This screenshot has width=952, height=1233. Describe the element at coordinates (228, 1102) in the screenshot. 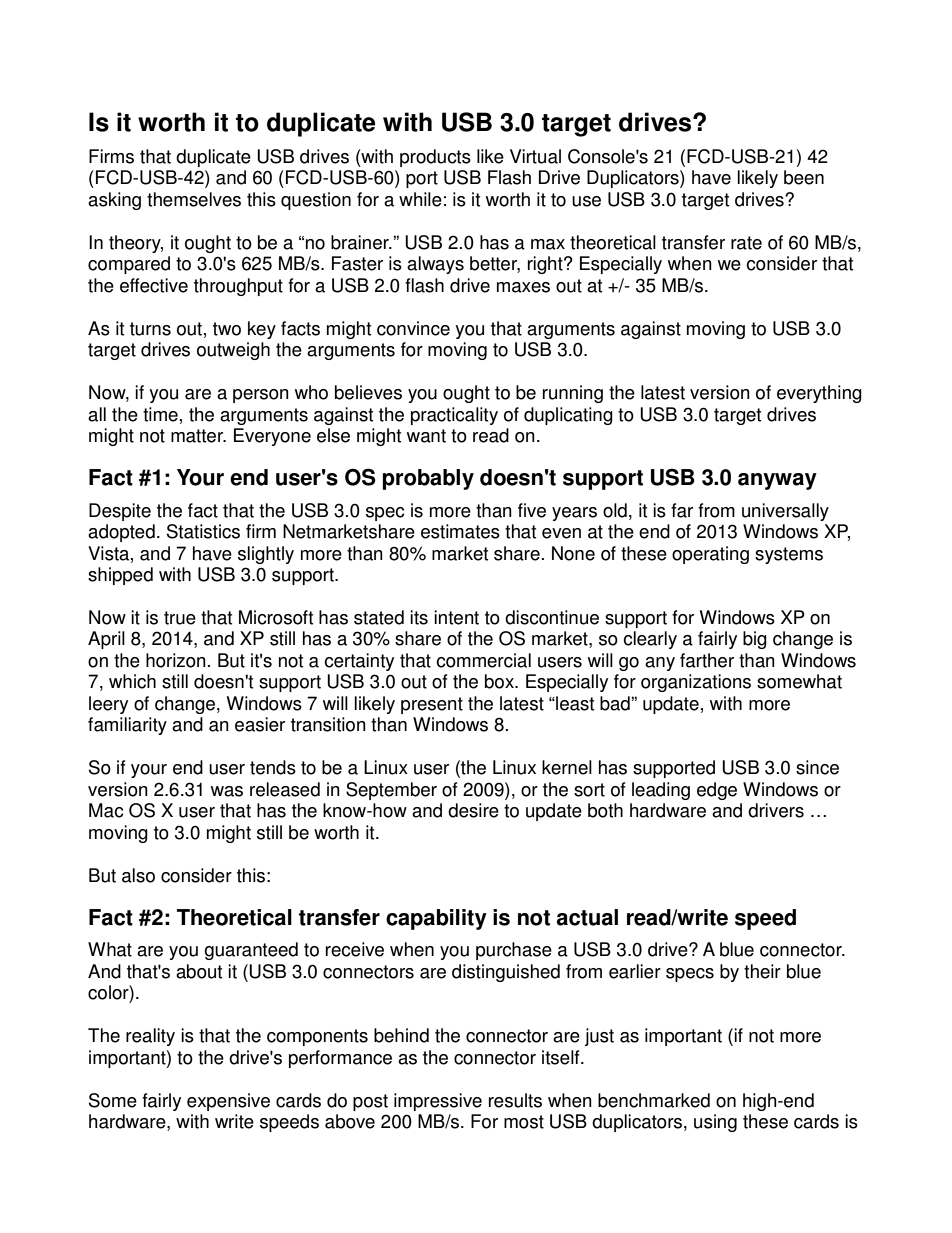

I see `expensive` at that location.
